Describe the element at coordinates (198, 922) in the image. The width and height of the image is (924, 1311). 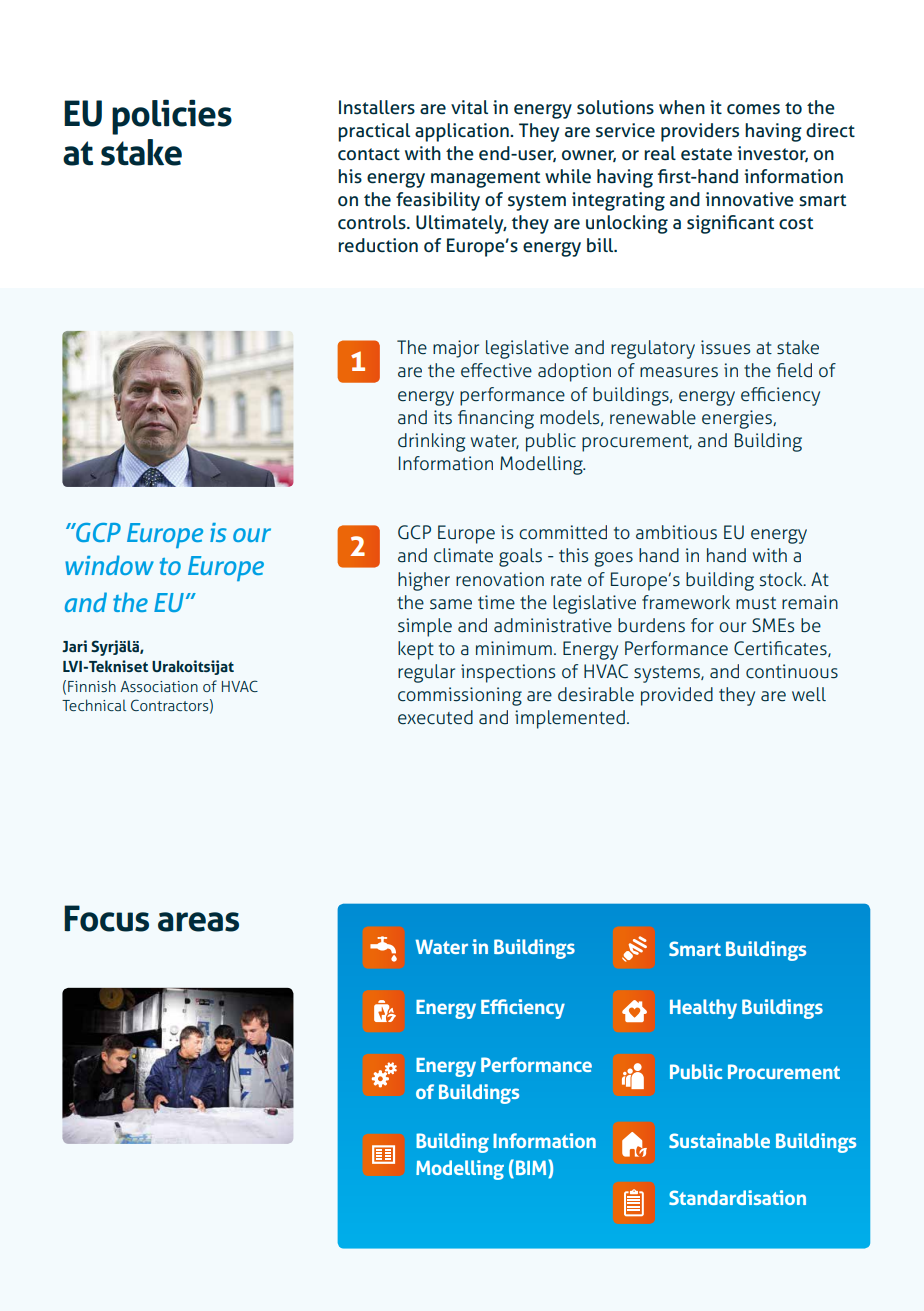
I see `areas` at that location.
